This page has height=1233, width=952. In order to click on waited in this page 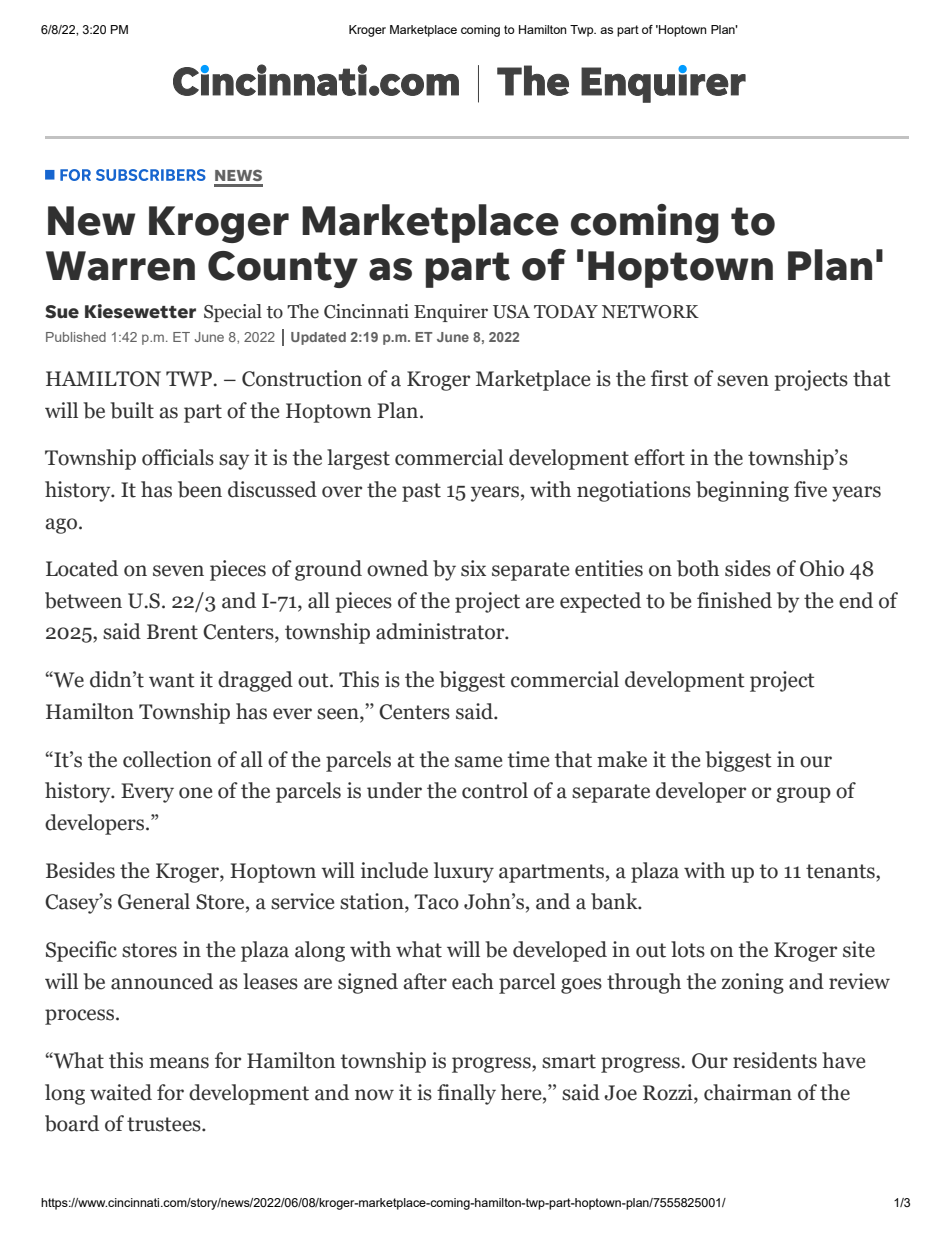, I will do `click(121, 1092)`.
